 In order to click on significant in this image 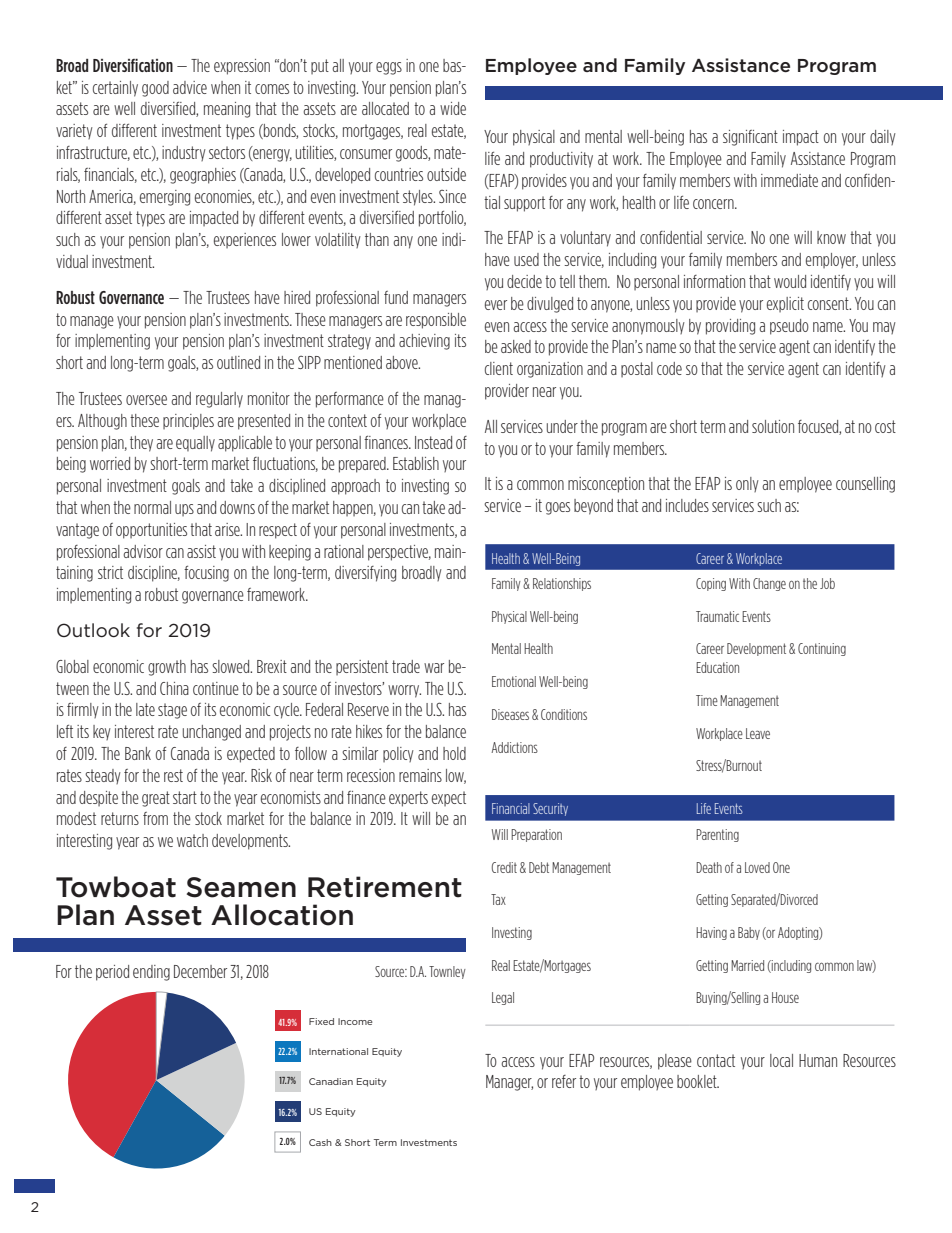, I will do `click(750, 138)`.
